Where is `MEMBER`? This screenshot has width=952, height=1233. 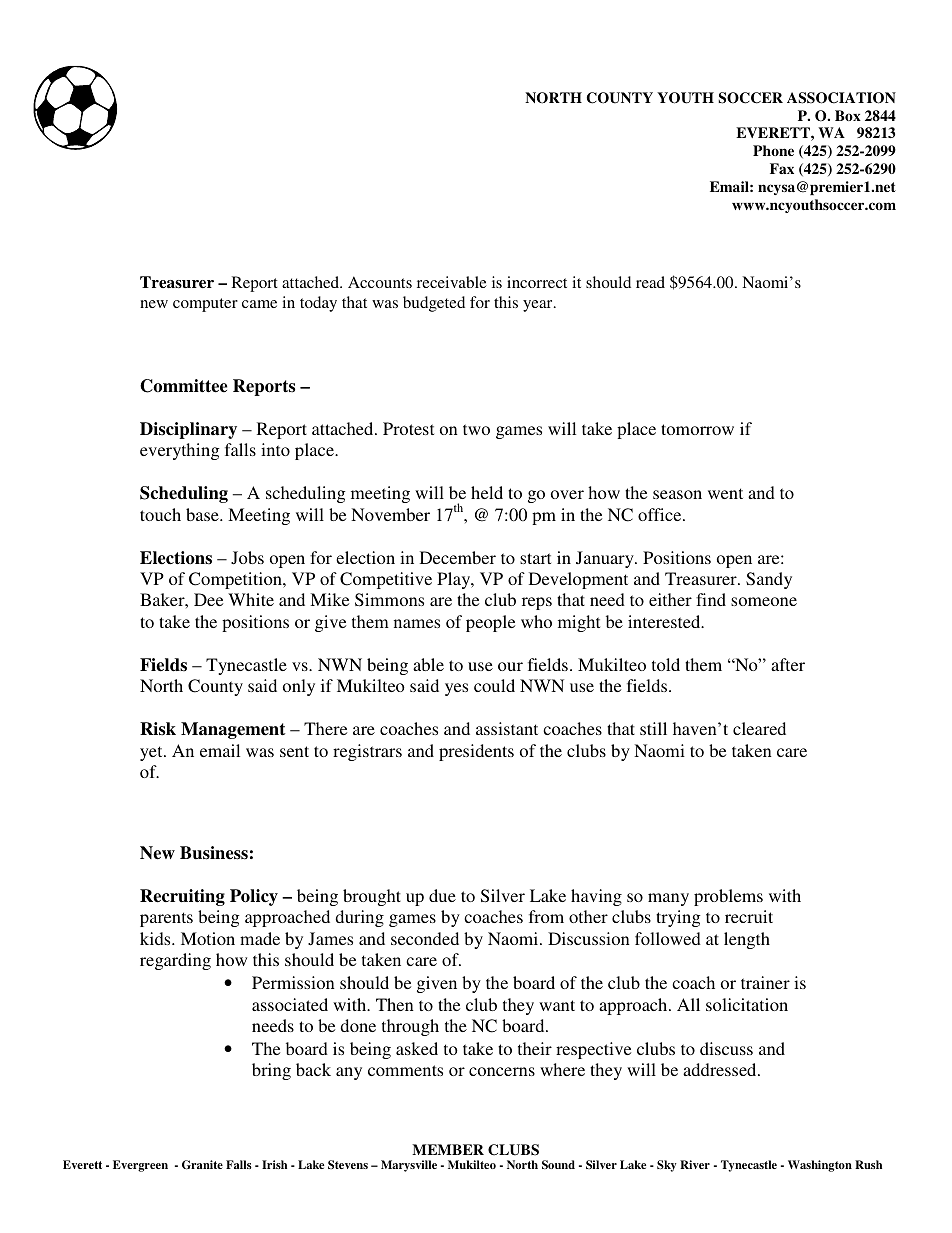
MEMBER is located at coordinates (448, 1149).
